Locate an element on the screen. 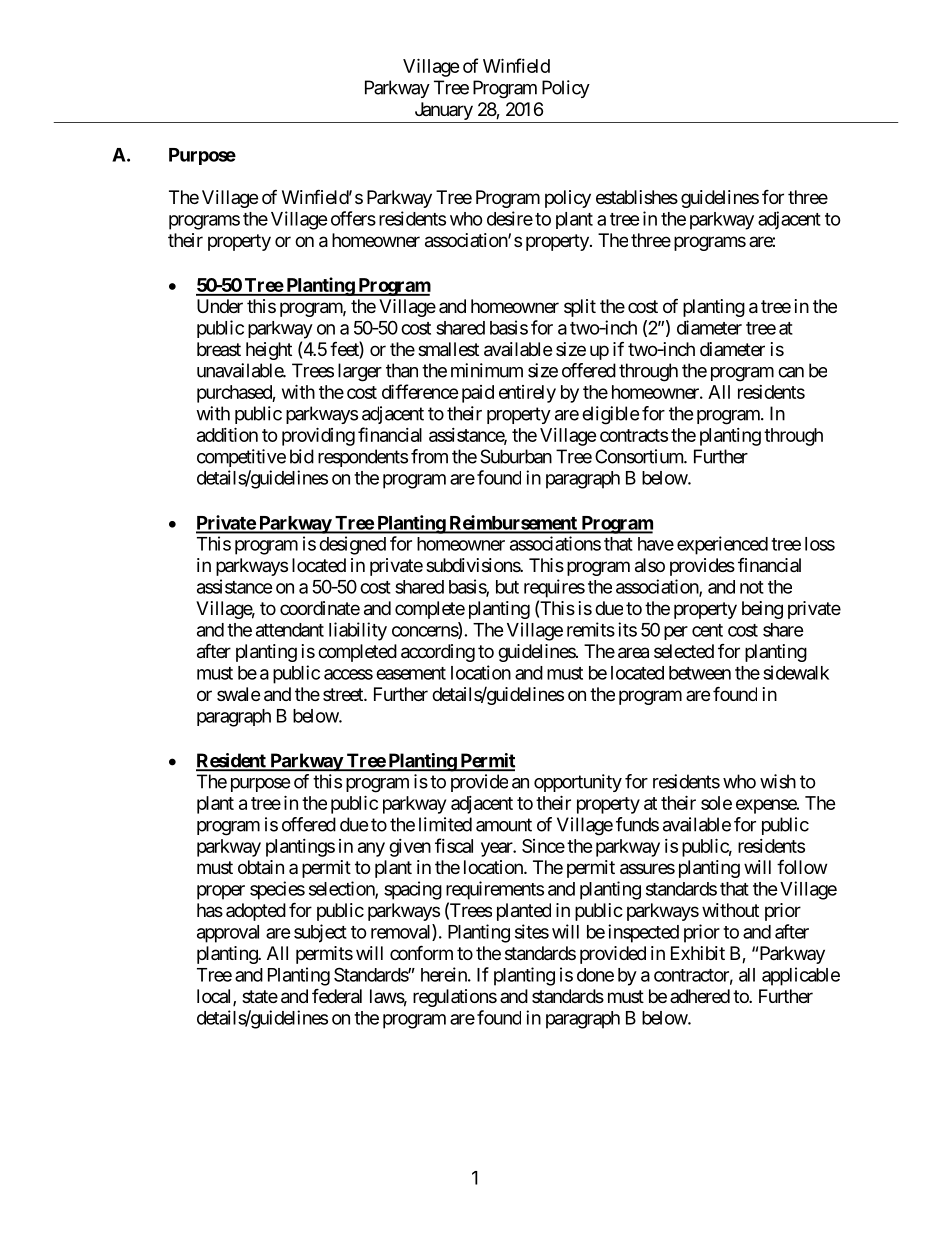 The width and height of the screenshot is (952, 1233). attendant is located at coordinates (290, 630).
